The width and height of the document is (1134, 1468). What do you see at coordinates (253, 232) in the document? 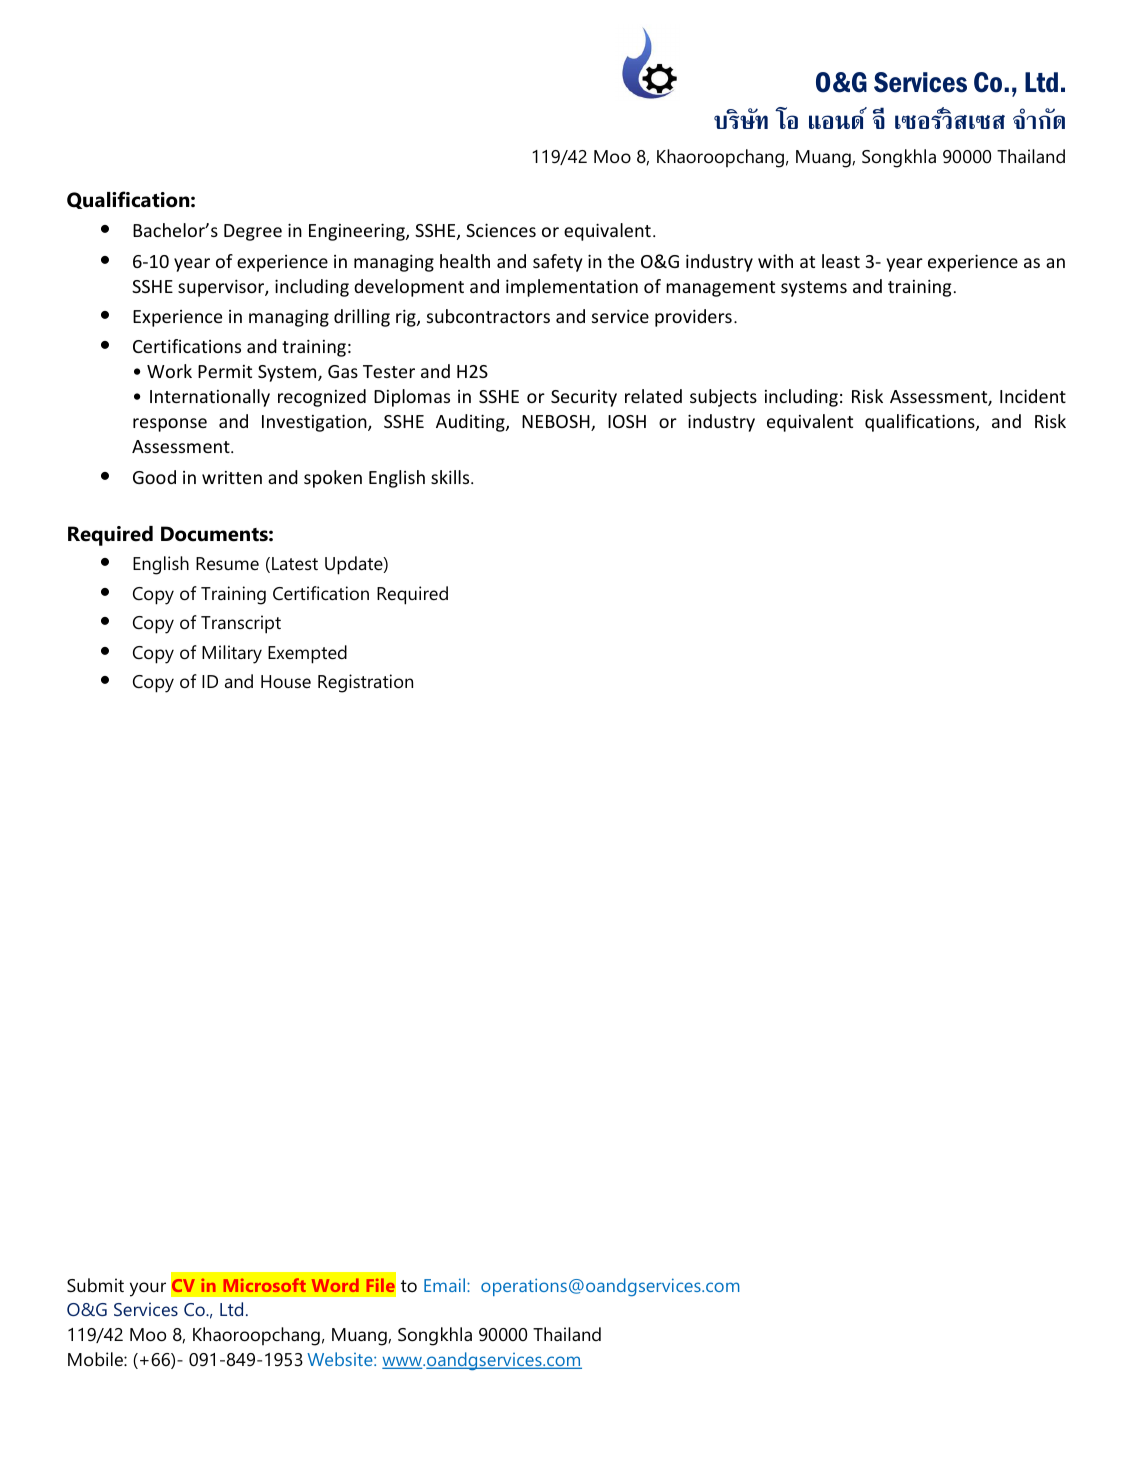
I see `Degree` at bounding box center [253, 232].
